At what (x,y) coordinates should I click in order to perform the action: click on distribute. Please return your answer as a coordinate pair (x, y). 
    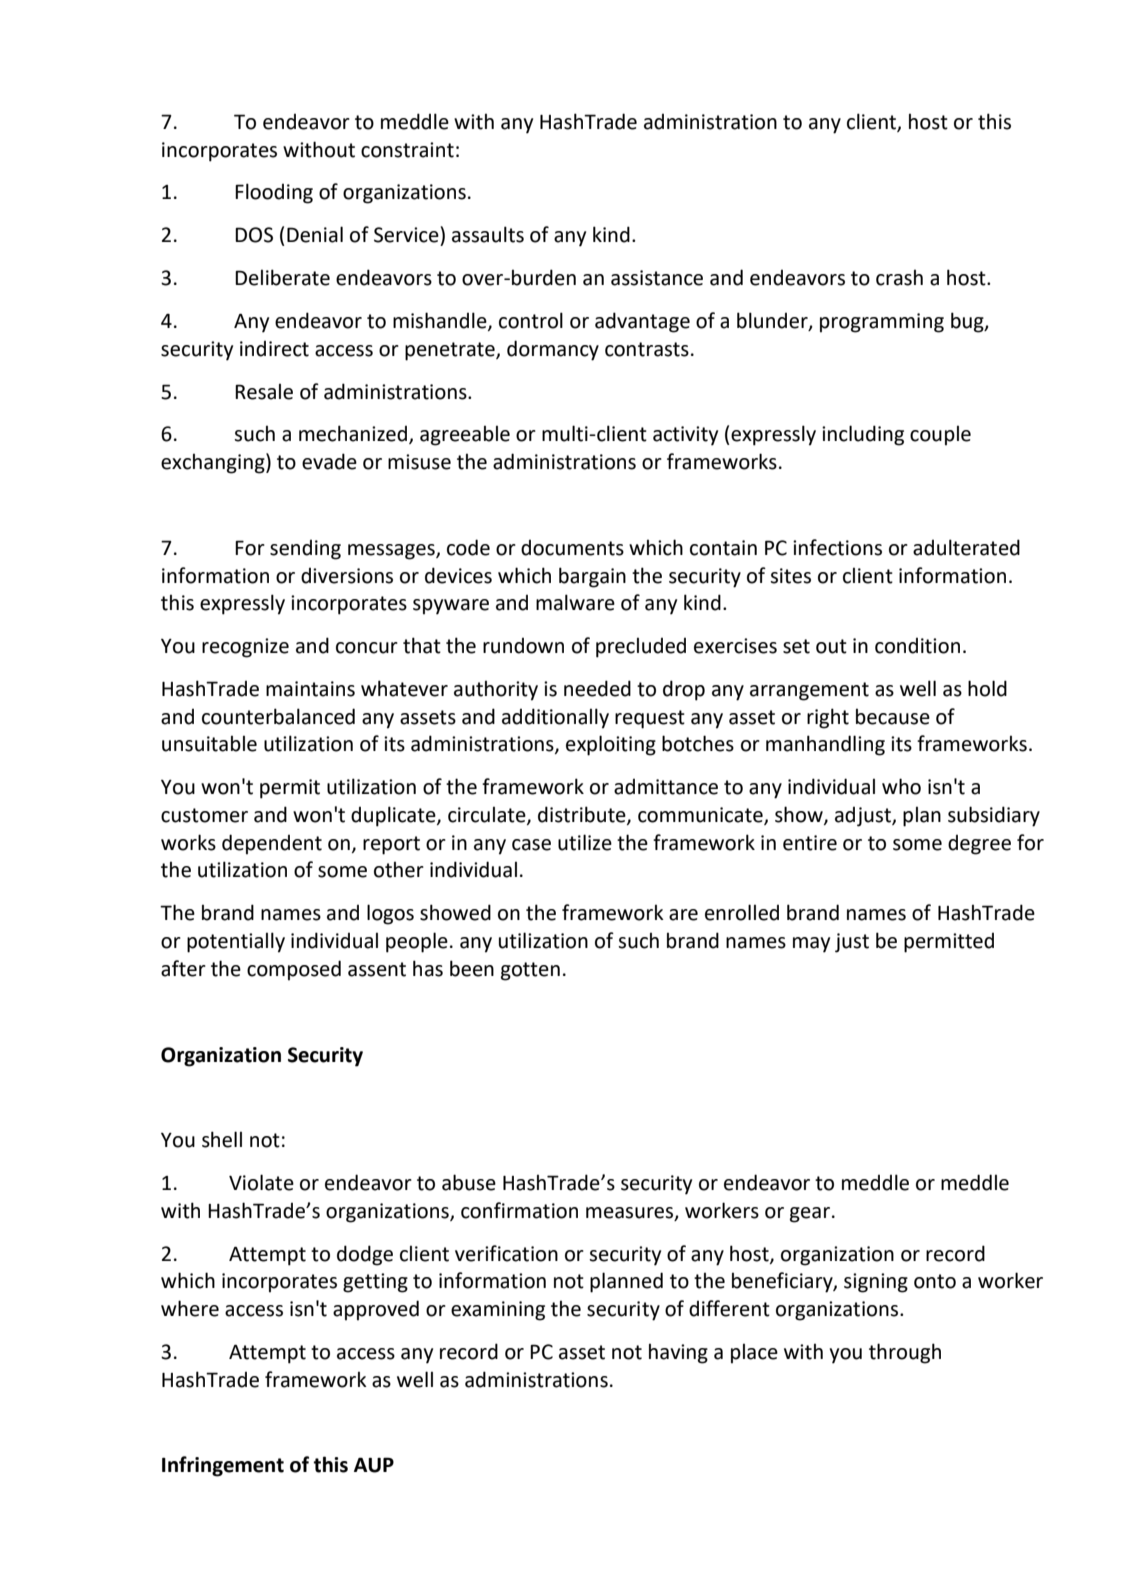
    Looking at the image, I should click on (583, 815).
